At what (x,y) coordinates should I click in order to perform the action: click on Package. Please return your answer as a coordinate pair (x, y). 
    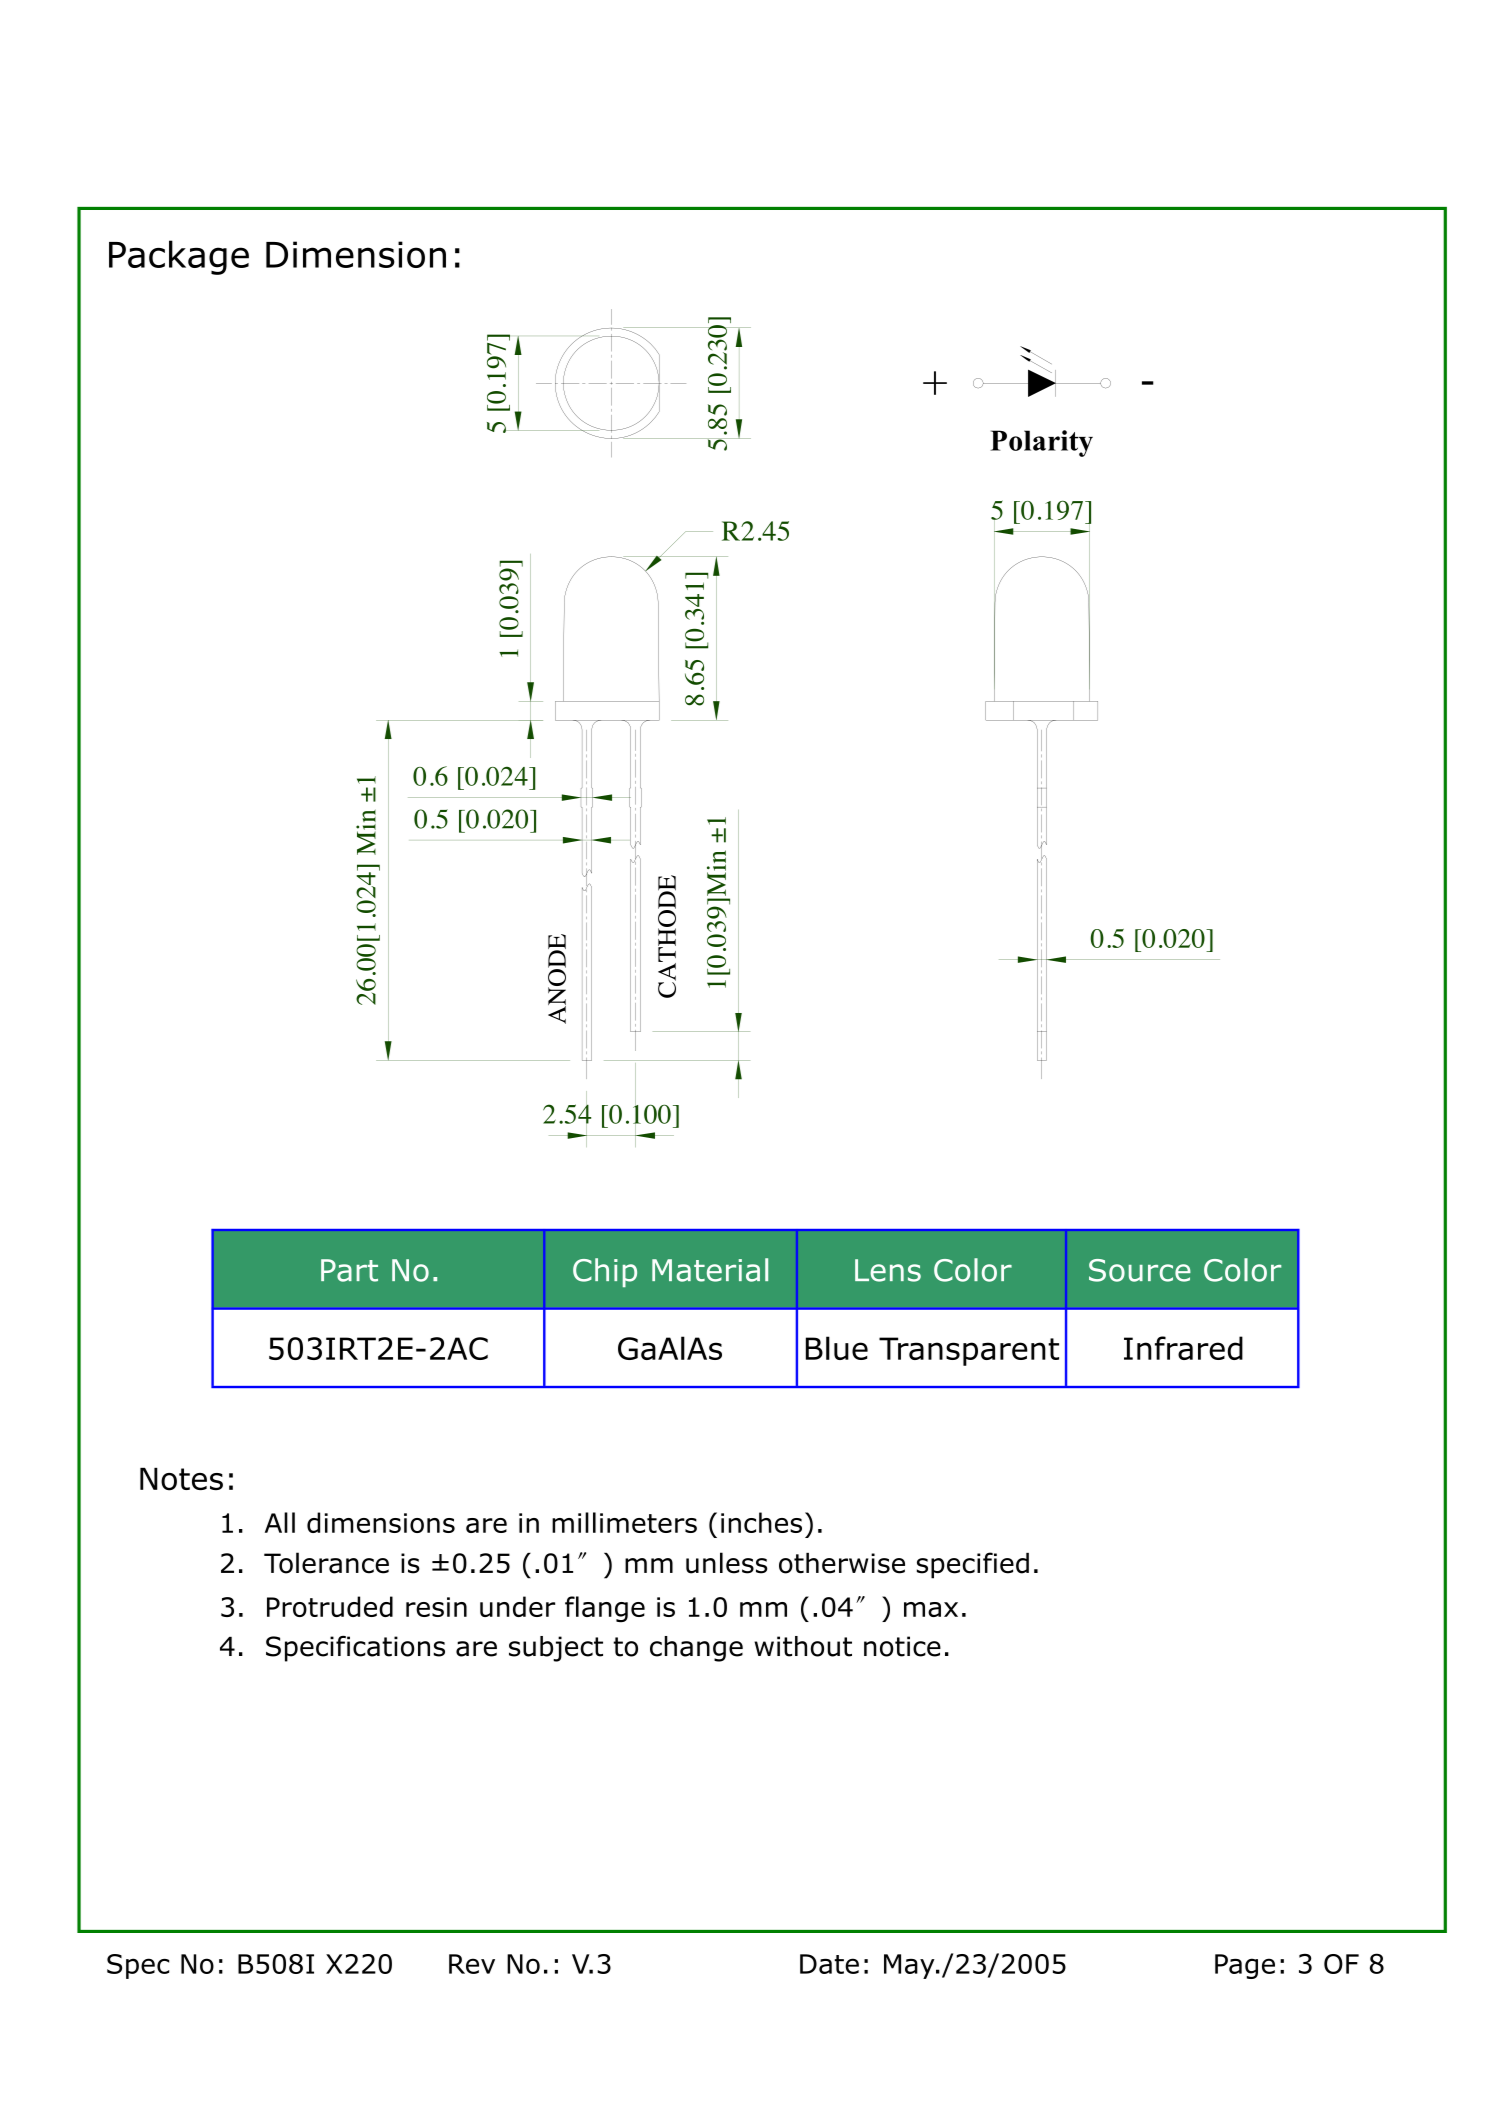
    Looking at the image, I should click on (179, 257).
